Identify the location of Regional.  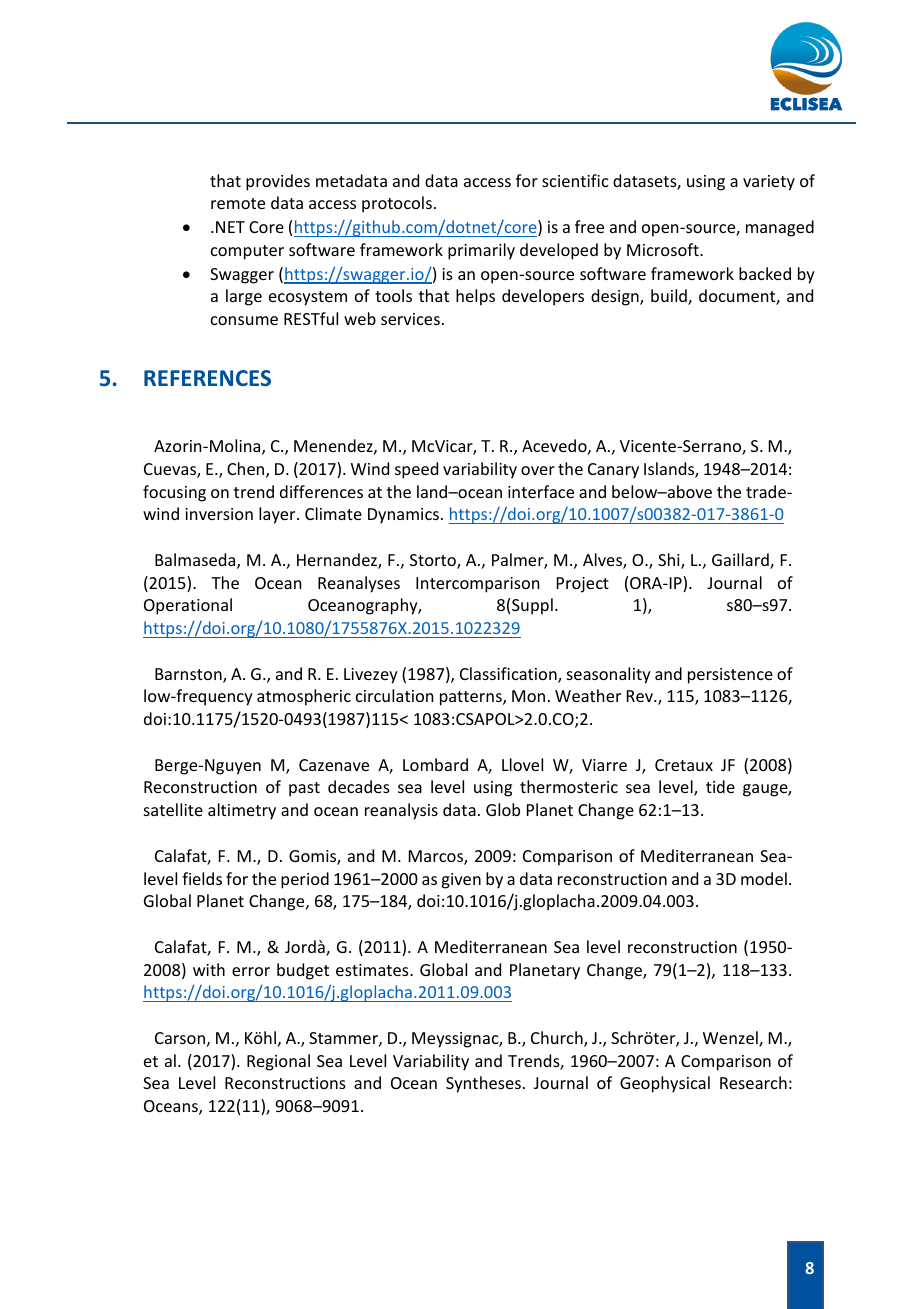
(278, 1062).
